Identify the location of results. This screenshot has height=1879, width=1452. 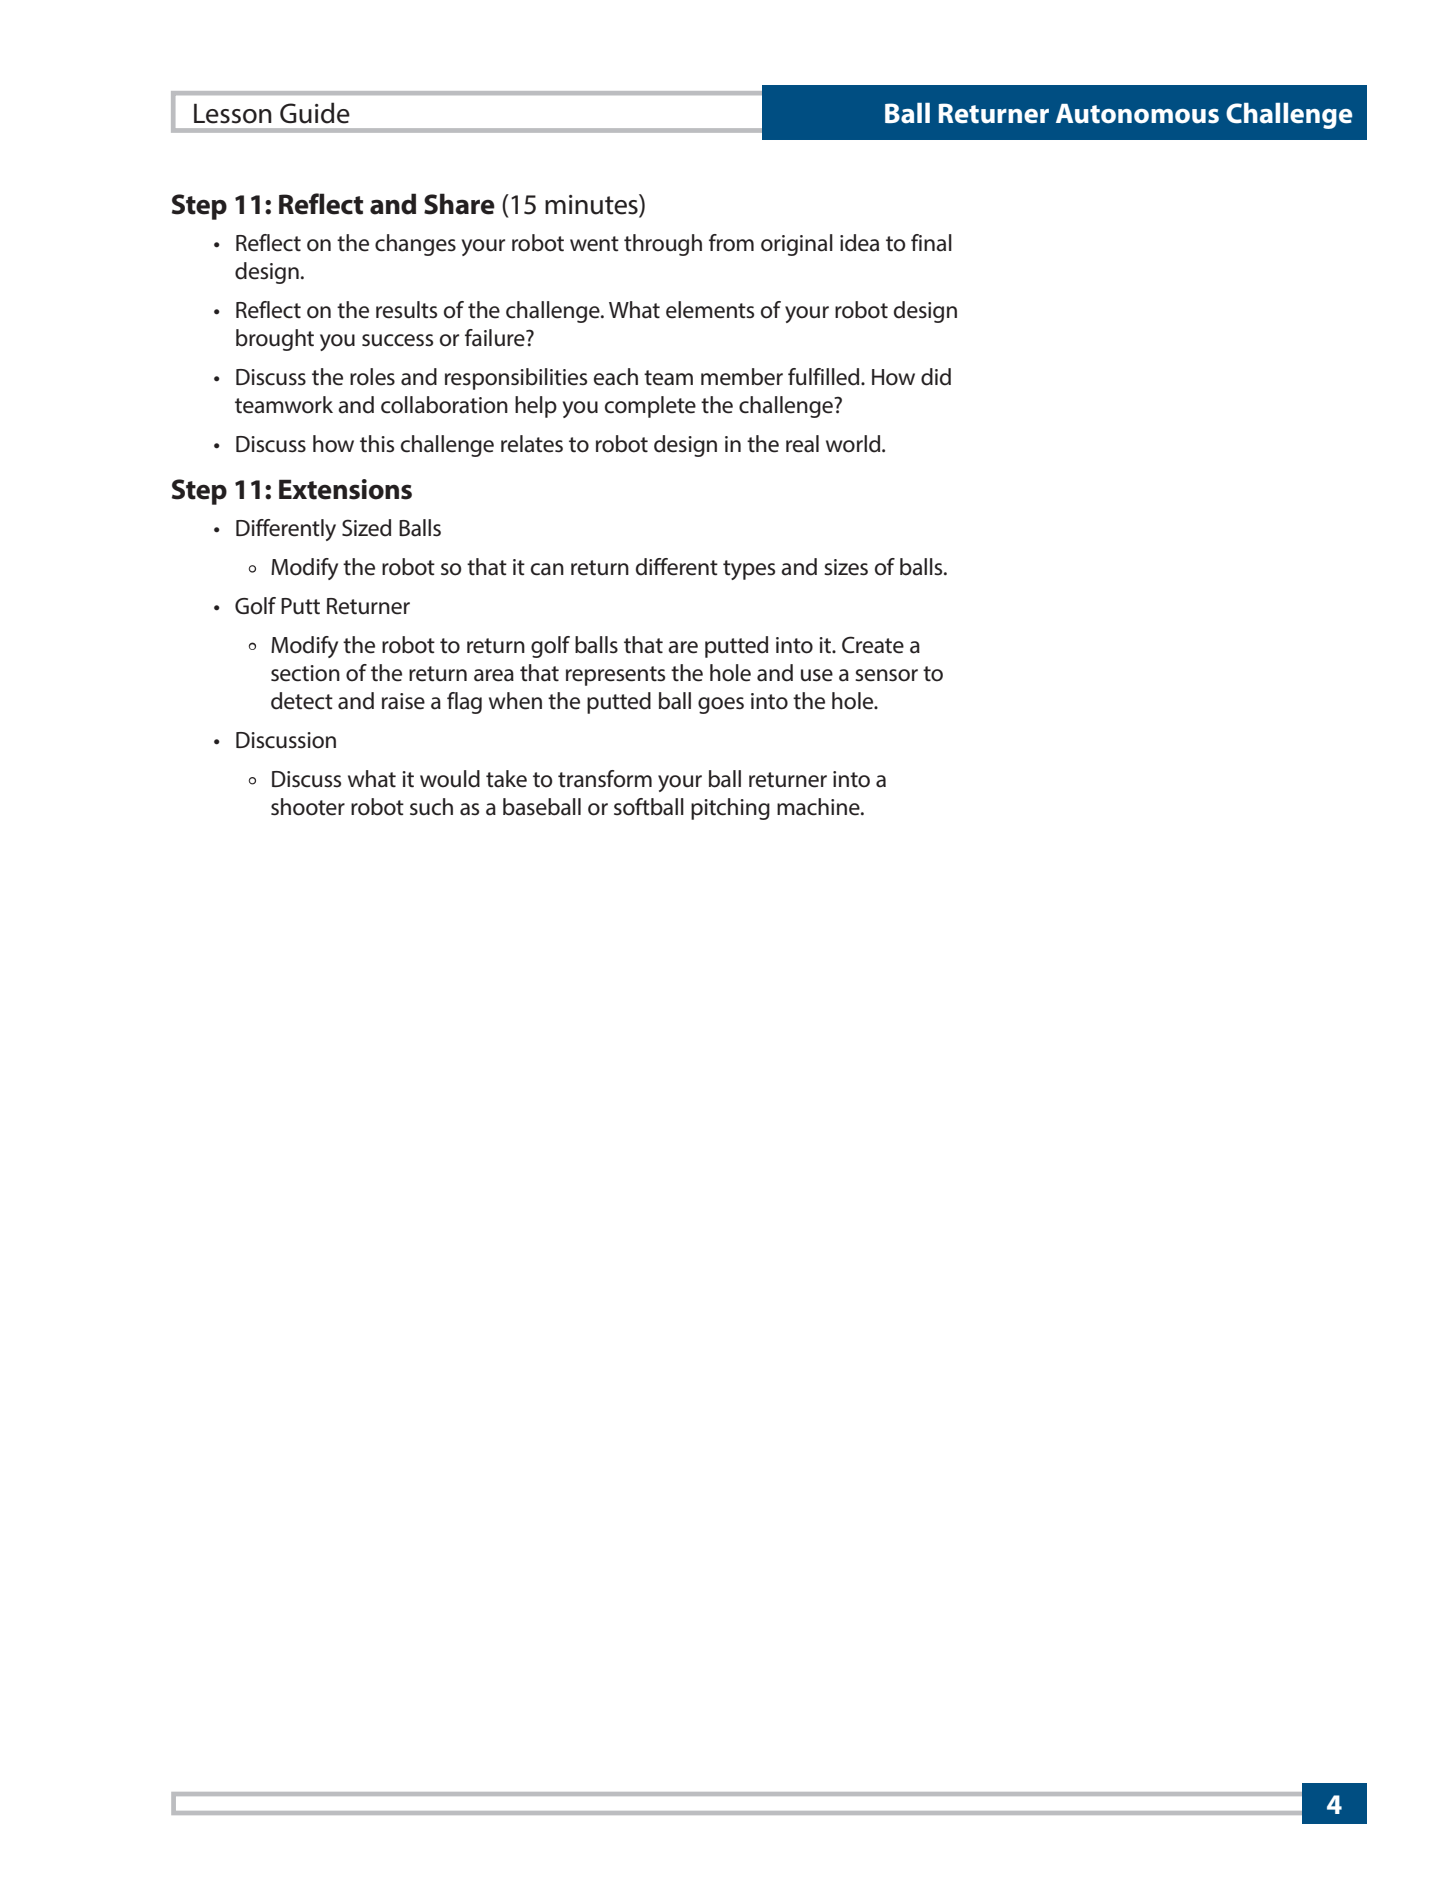
(406, 310).
